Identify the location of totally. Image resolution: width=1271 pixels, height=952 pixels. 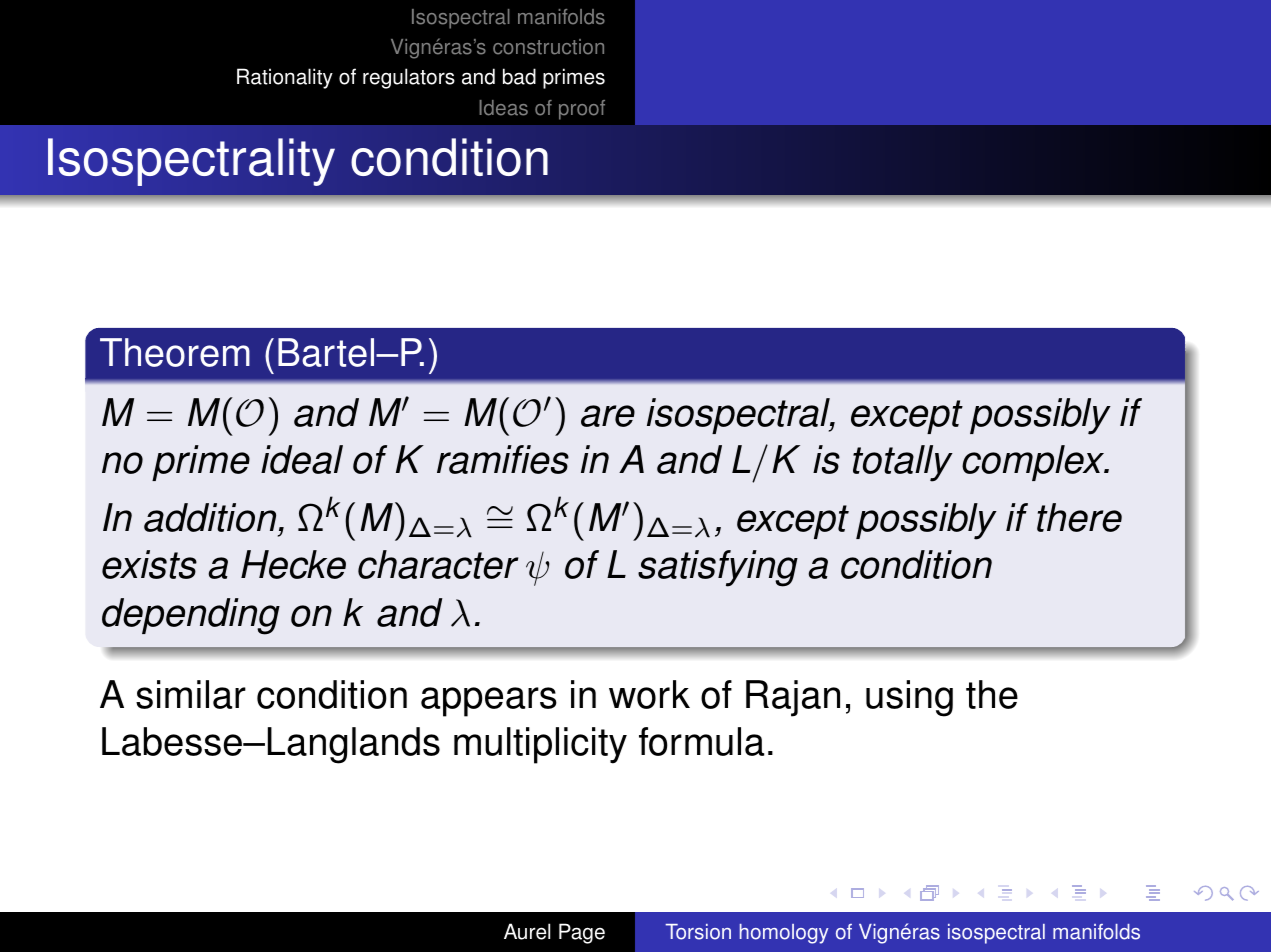
(903, 463).
